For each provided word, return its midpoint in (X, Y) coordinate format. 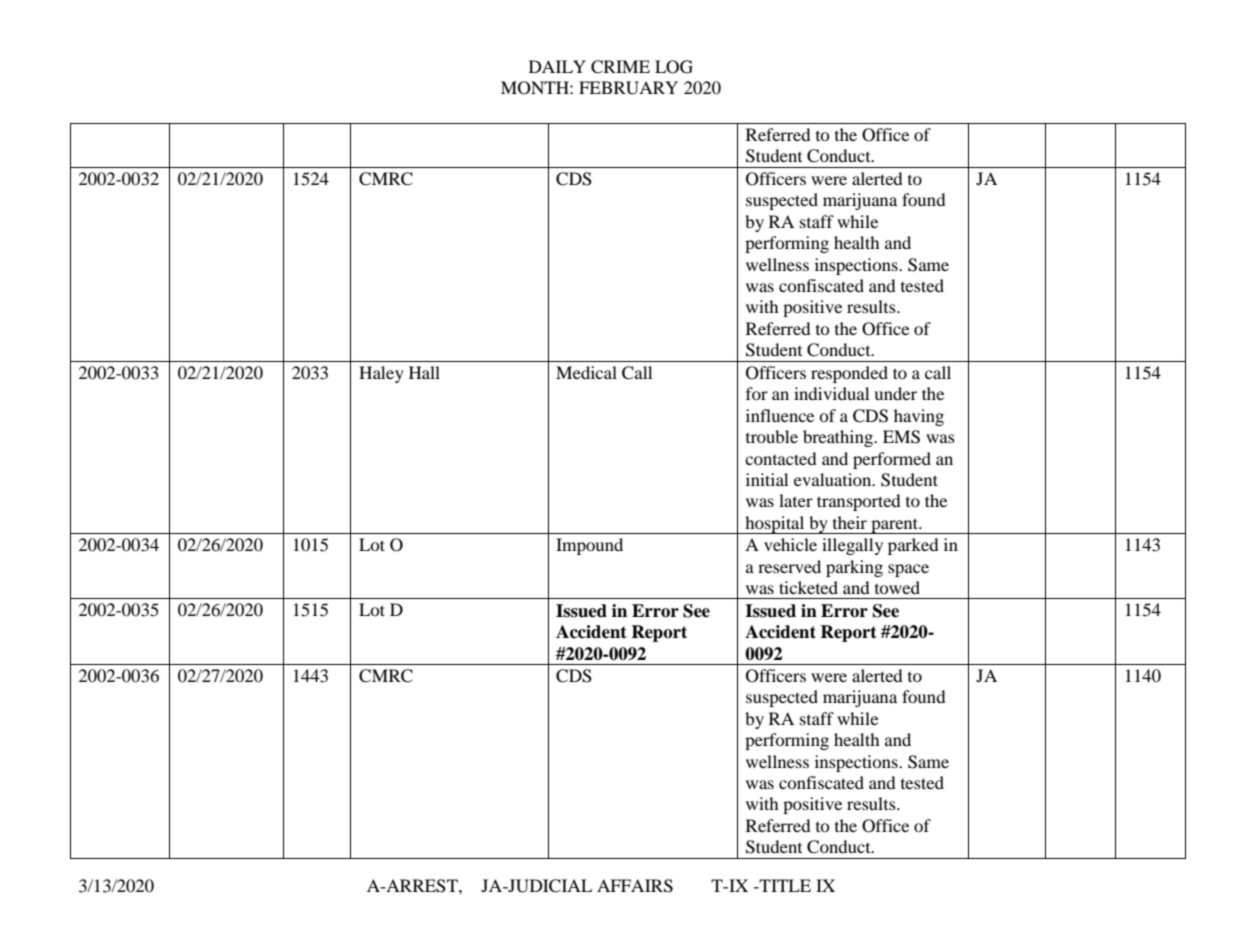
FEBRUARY (628, 88)
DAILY (557, 66)
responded (849, 374)
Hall (424, 372)
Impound (589, 546)
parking (854, 568)
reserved (789, 566)
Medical (586, 372)
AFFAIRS (635, 886)
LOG (674, 67)
